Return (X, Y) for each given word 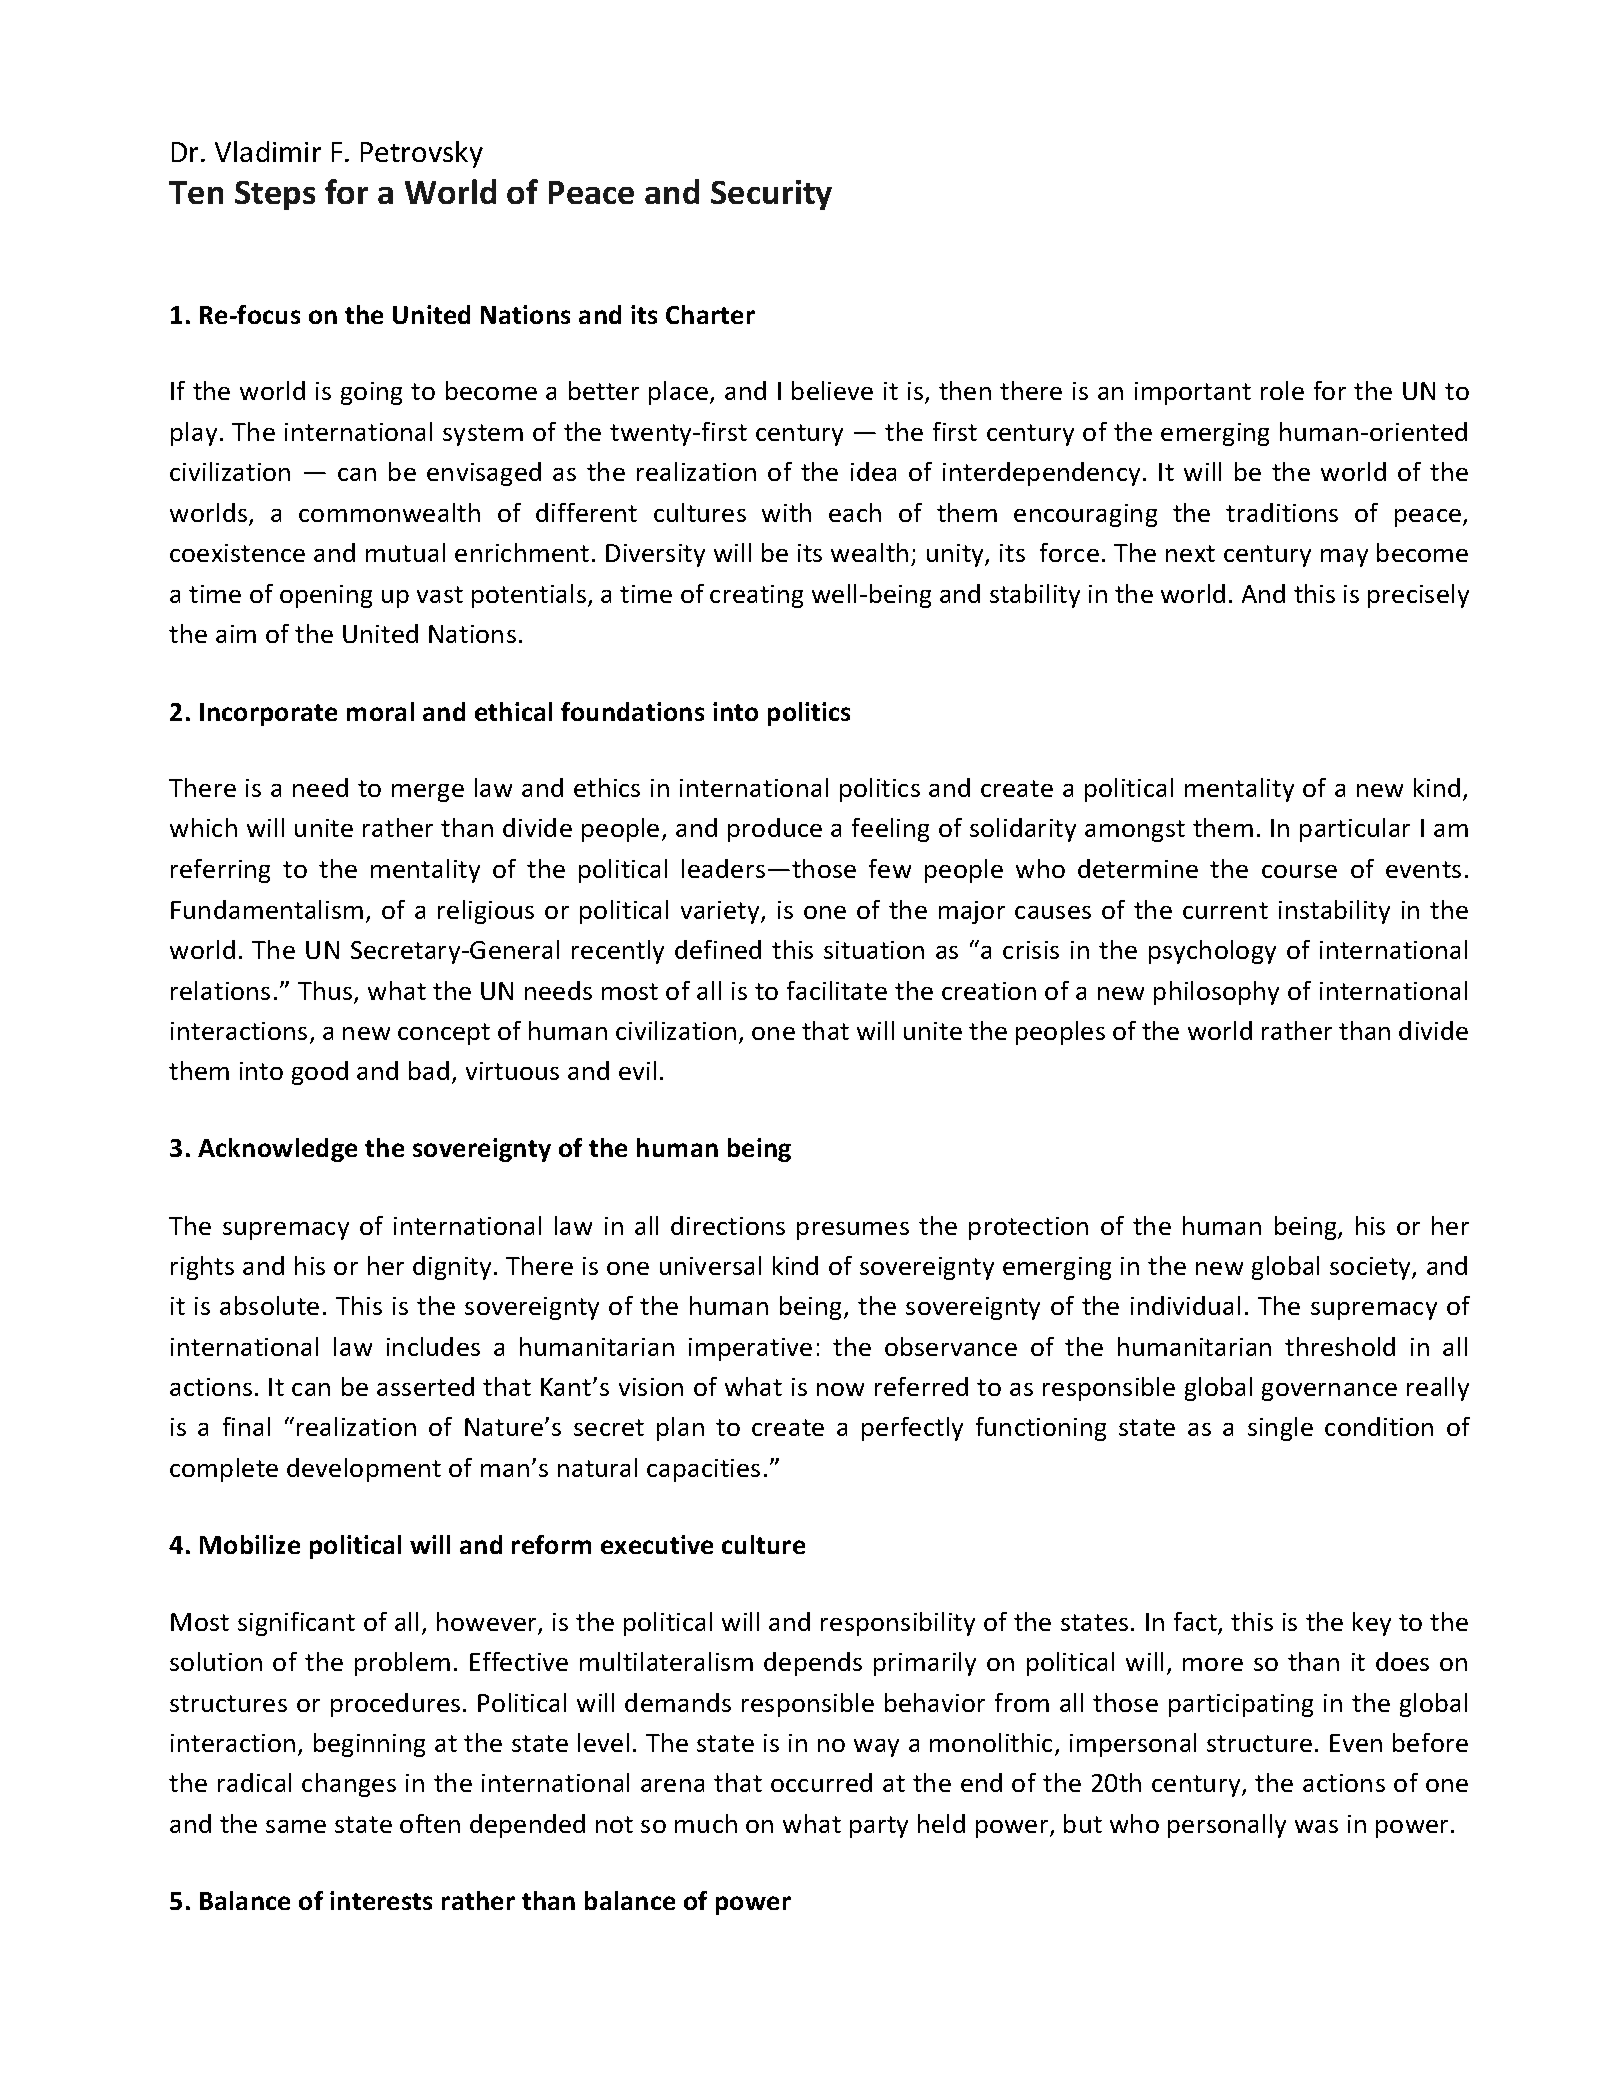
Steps (275, 195)
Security (771, 195)
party (879, 1827)
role (1282, 390)
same (296, 1826)
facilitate (837, 990)
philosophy (1216, 993)
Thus (326, 992)
